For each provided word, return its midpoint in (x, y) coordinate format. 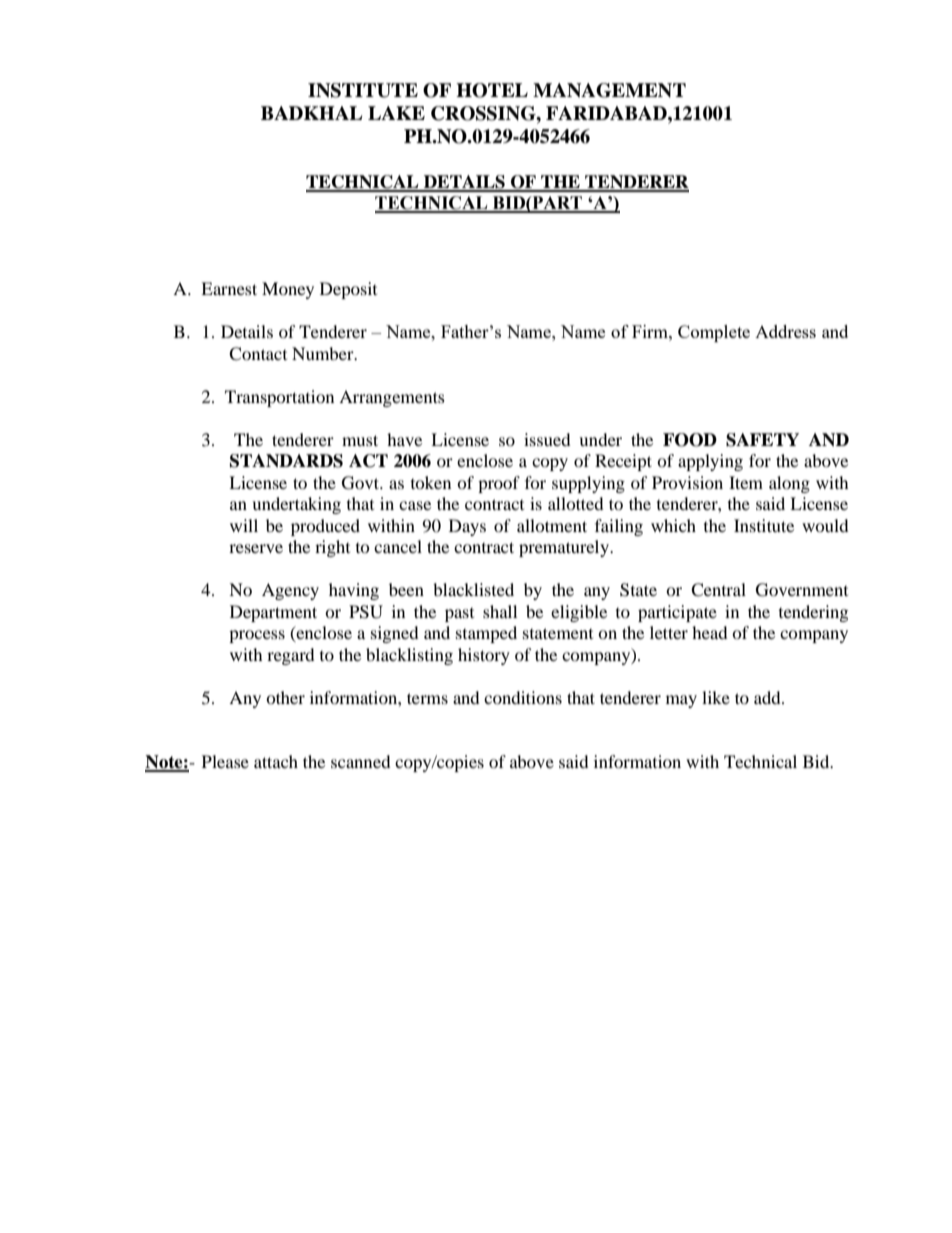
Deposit (348, 290)
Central (718, 590)
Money (288, 290)
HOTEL (492, 90)
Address (785, 331)
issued (547, 439)
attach (276, 761)
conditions (523, 697)
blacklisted (473, 589)
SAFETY (762, 440)
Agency (290, 591)
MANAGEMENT (609, 90)
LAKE (396, 113)
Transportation (279, 398)
